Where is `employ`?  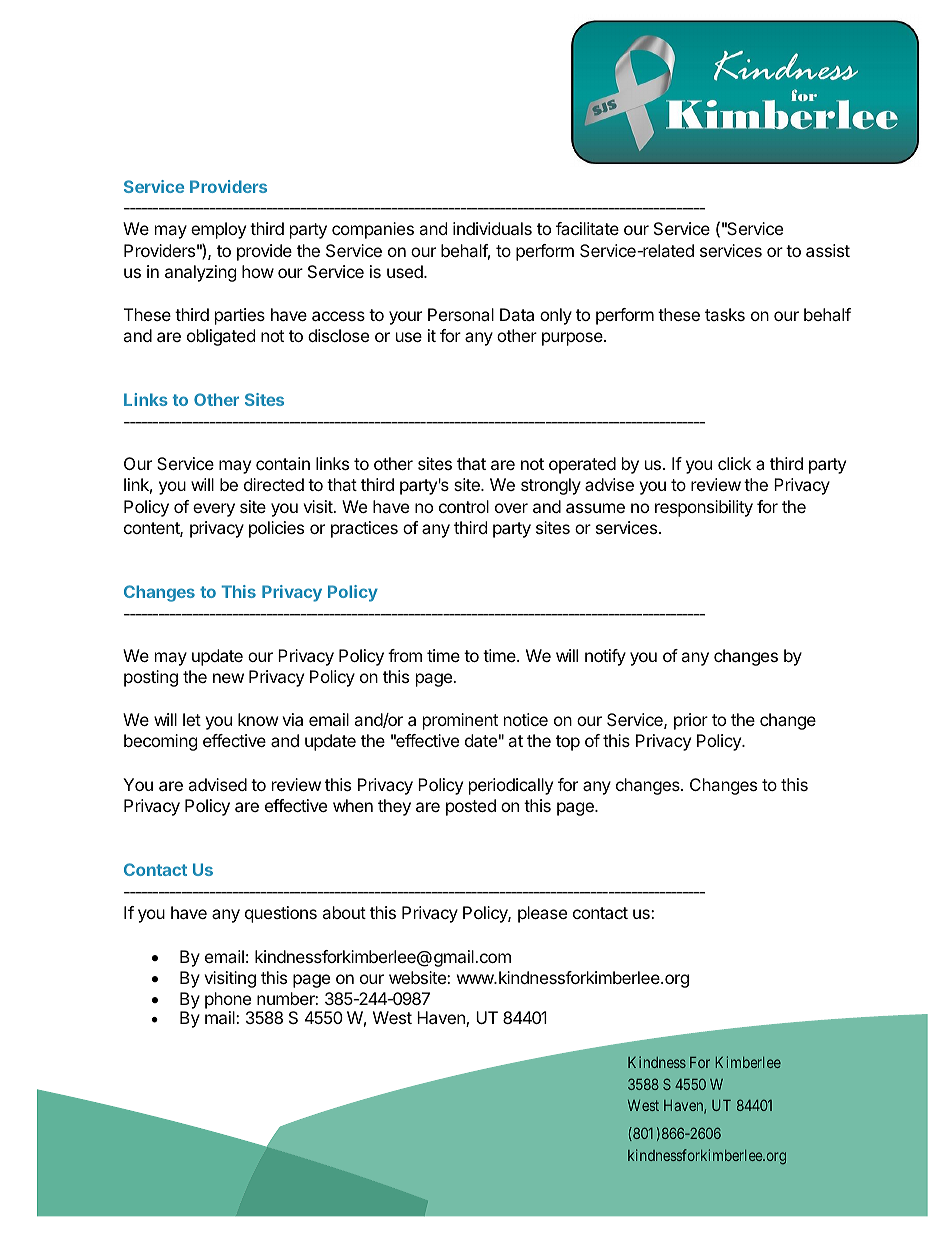 employ is located at coordinates (218, 230).
